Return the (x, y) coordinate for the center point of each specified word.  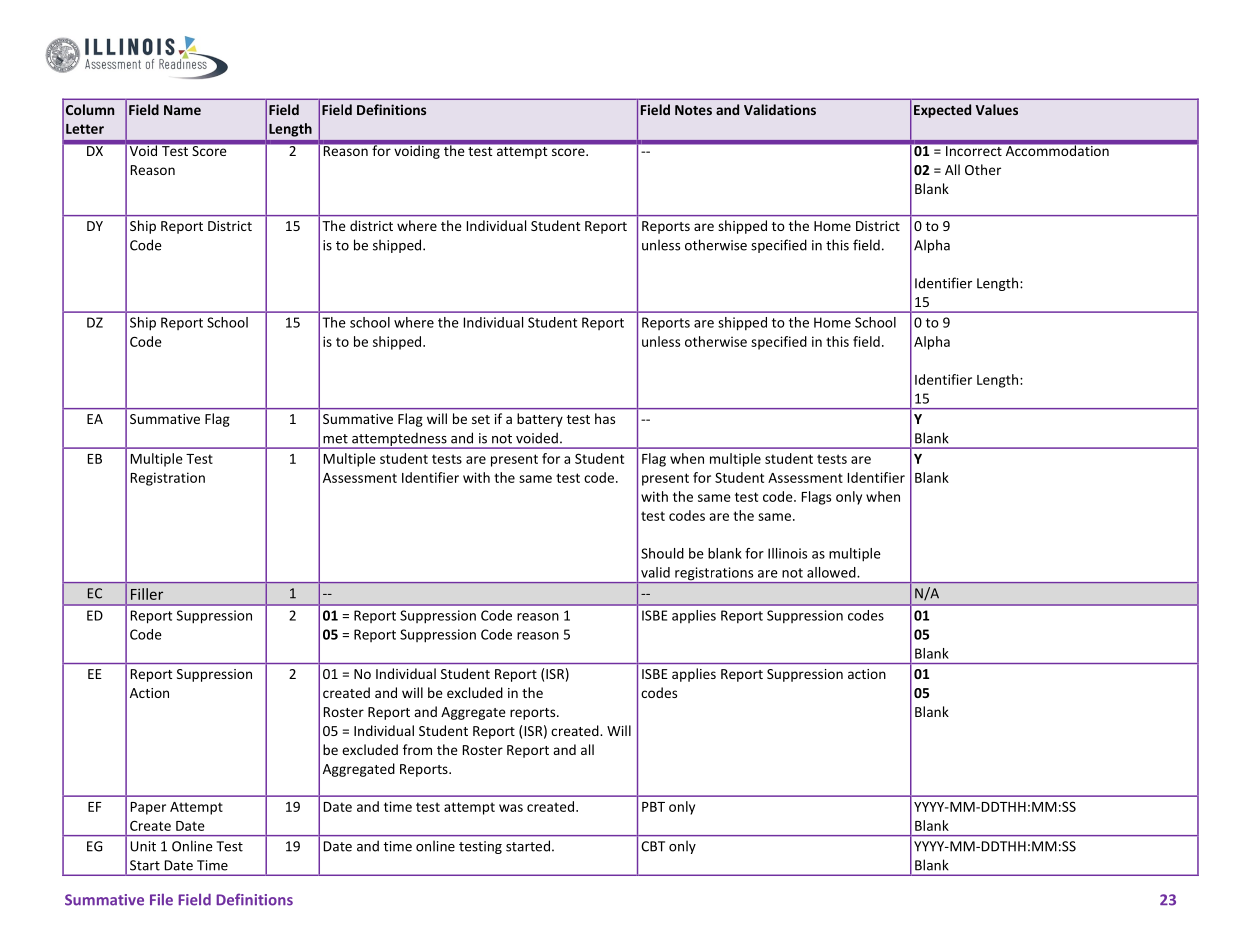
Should (662, 553)
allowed (832, 572)
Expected (942, 111)
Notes (693, 110)
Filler (147, 594)
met (335, 439)
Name (182, 110)
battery (540, 420)
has (605, 418)
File (161, 899)
